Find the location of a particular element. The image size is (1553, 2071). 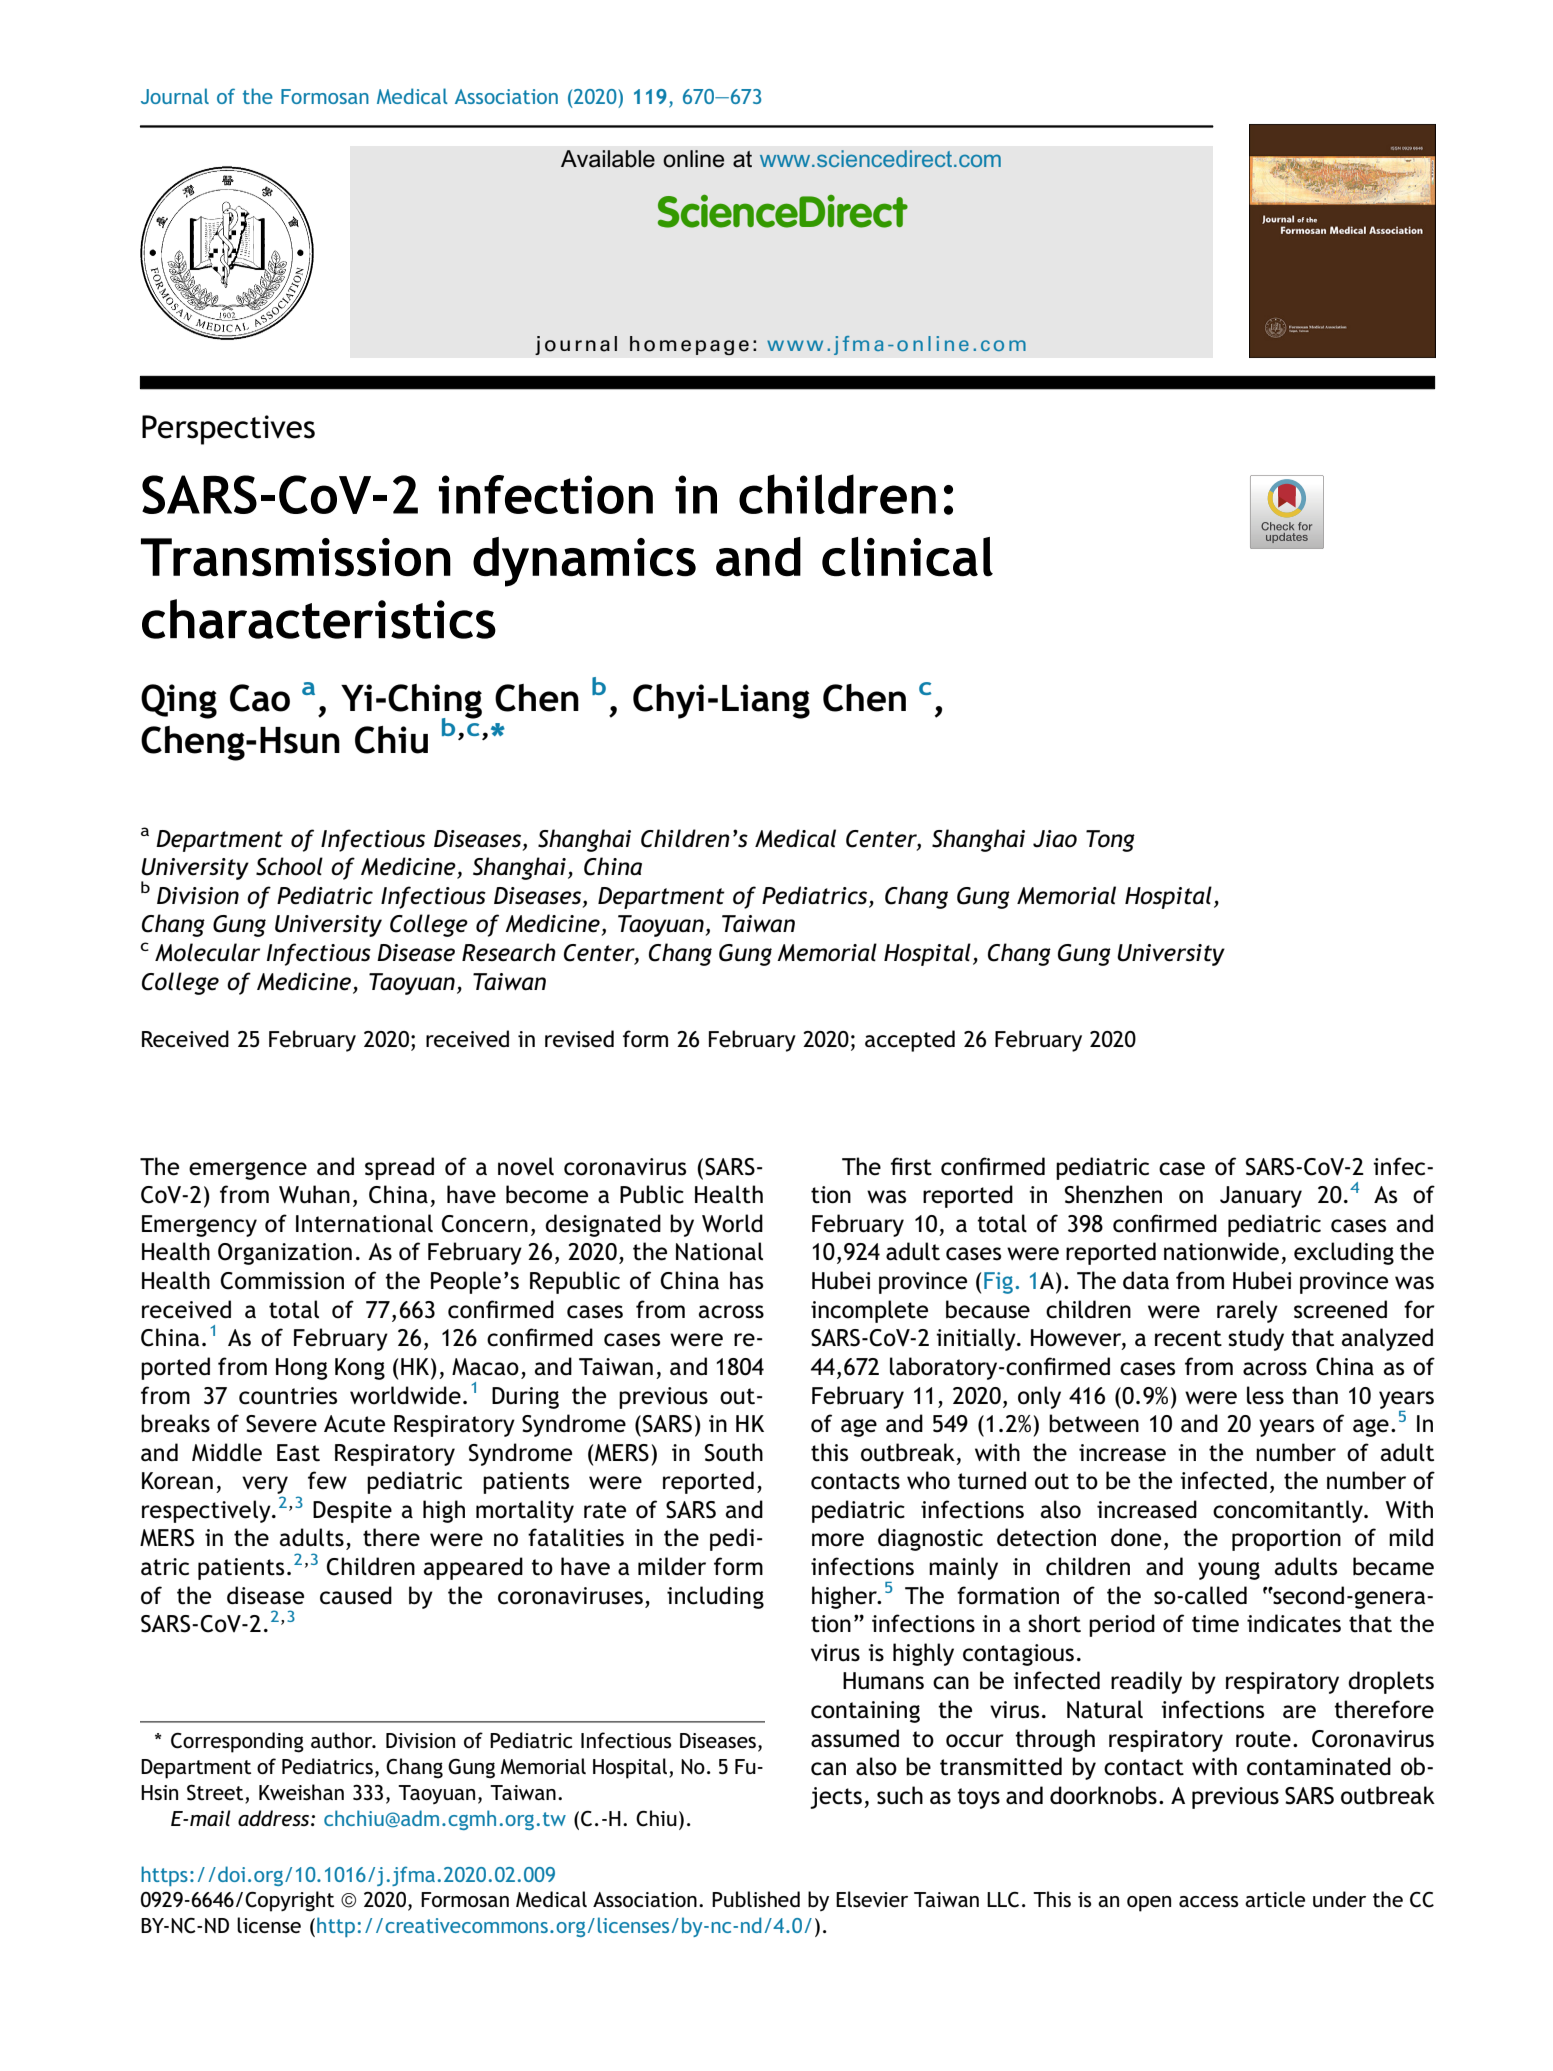

January is located at coordinates (1261, 1197).
